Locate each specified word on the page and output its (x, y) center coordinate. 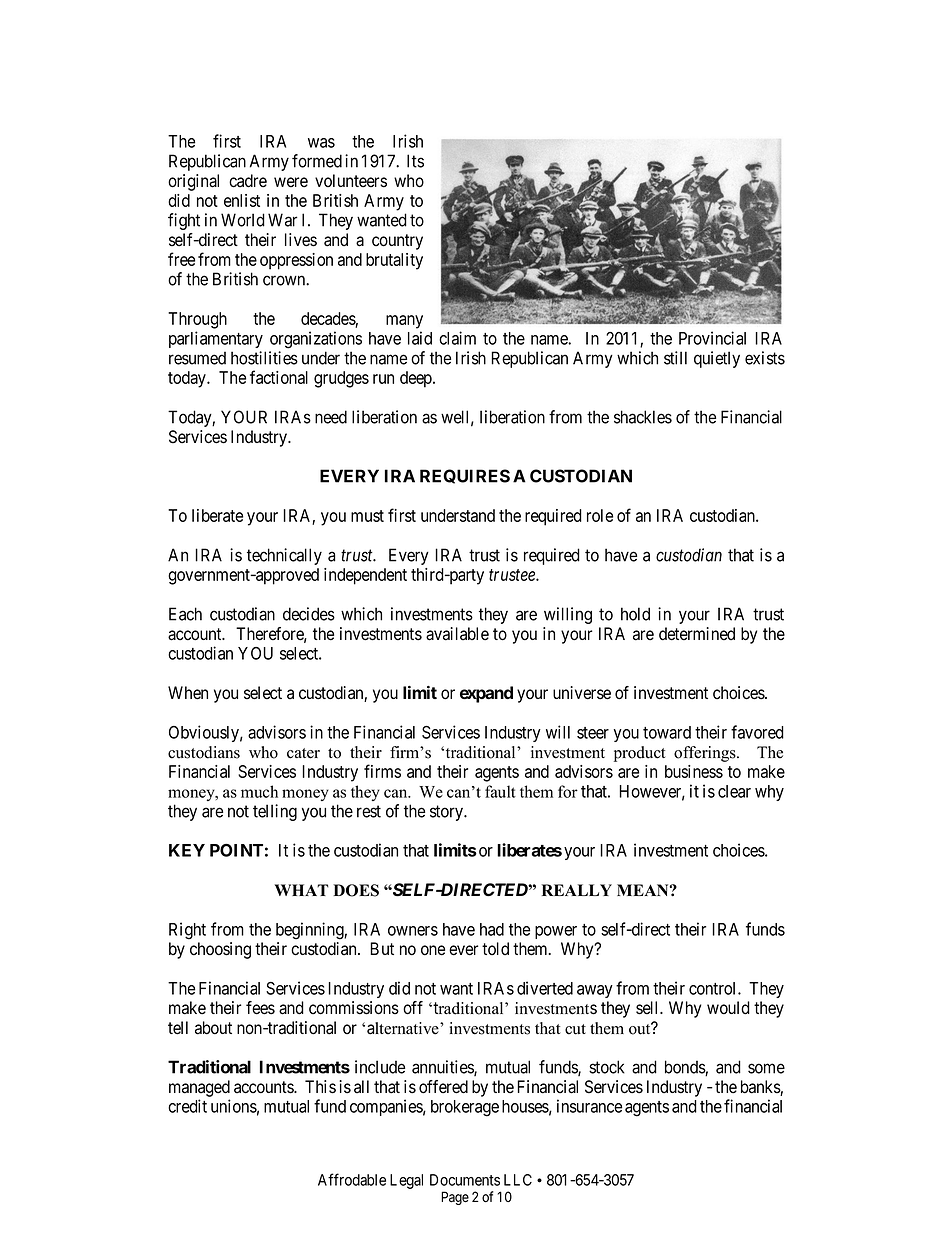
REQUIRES (465, 476)
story (447, 813)
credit (187, 1106)
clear (734, 791)
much (259, 791)
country (397, 242)
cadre (248, 181)
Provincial (712, 338)
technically (284, 556)
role (600, 515)
